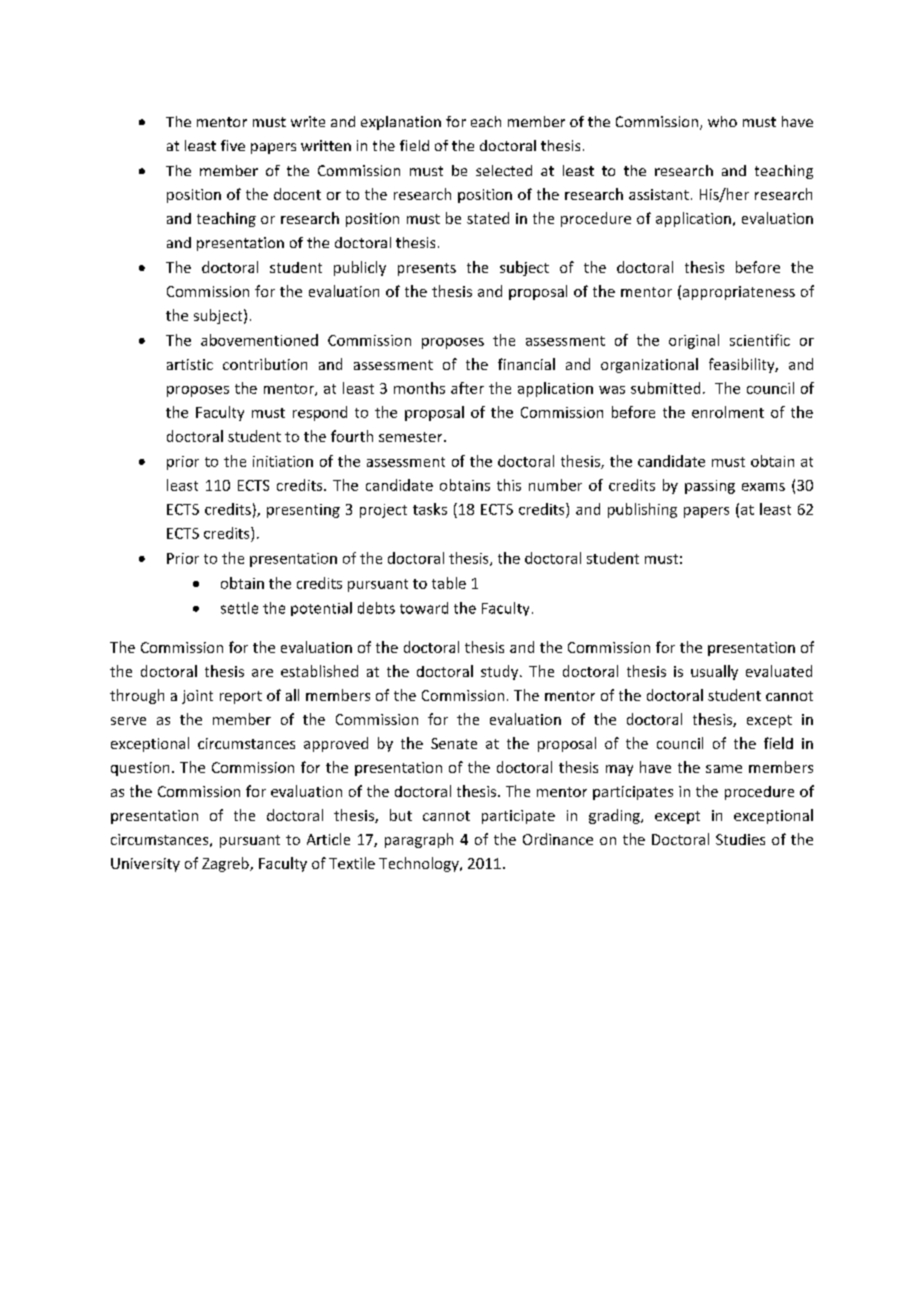 This screenshot has width=924, height=1308. Describe the element at coordinates (642, 510) in the screenshot. I see `publishing` at that location.
